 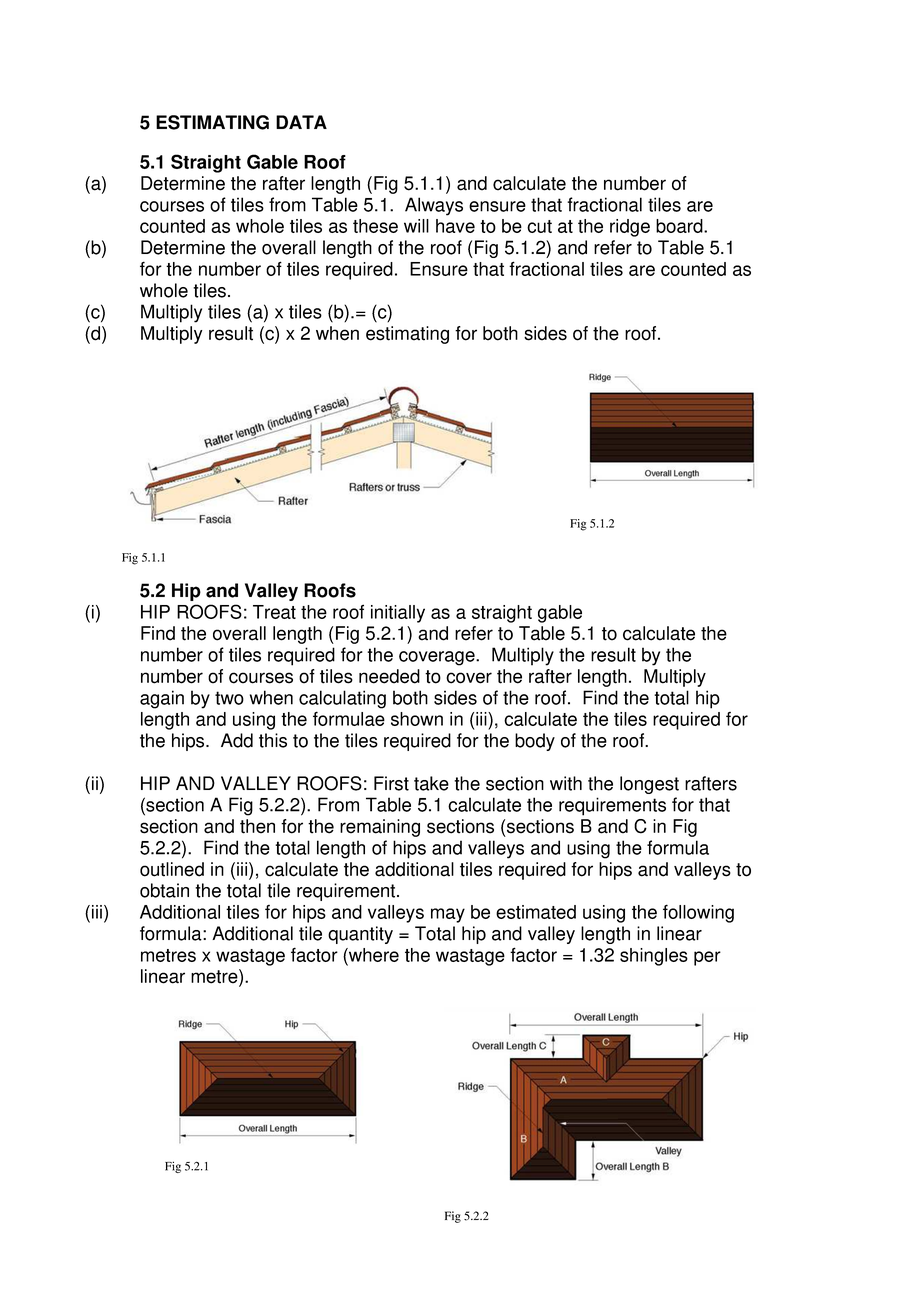 What do you see at coordinates (375, 226) in the screenshot?
I see `these` at bounding box center [375, 226].
